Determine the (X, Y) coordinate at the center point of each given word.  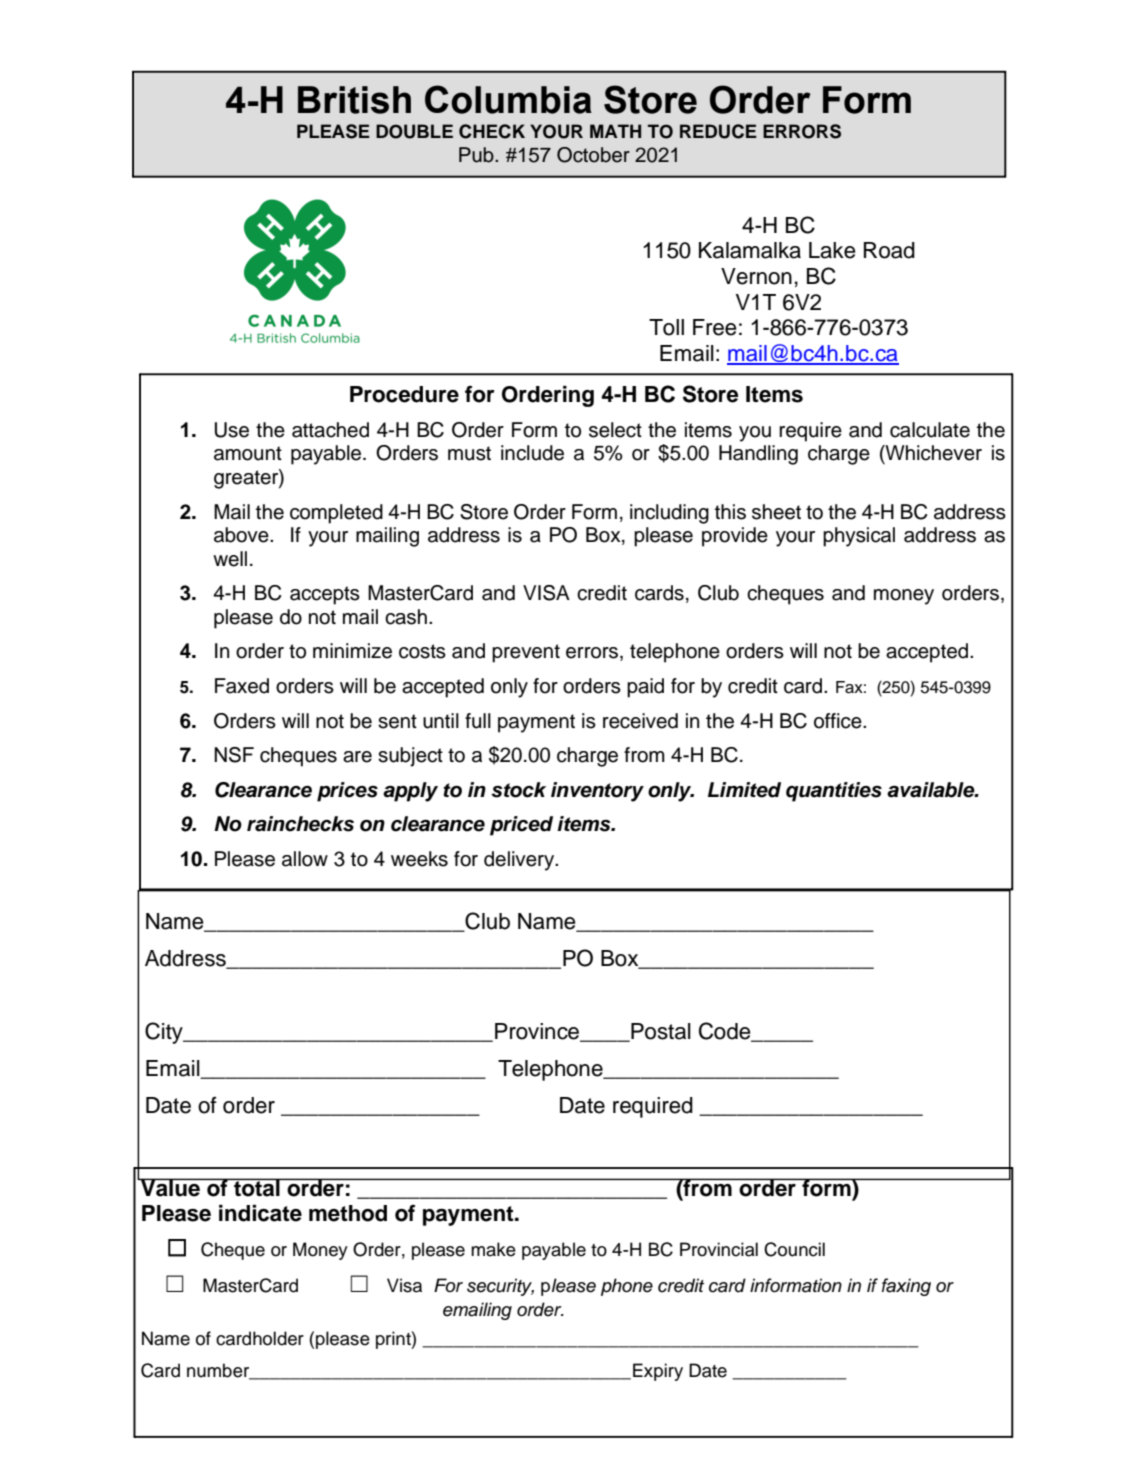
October (593, 155)
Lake (832, 250)
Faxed (242, 686)
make (493, 1249)
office (839, 721)
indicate (260, 1213)
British (354, 100)
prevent (526, 653)
